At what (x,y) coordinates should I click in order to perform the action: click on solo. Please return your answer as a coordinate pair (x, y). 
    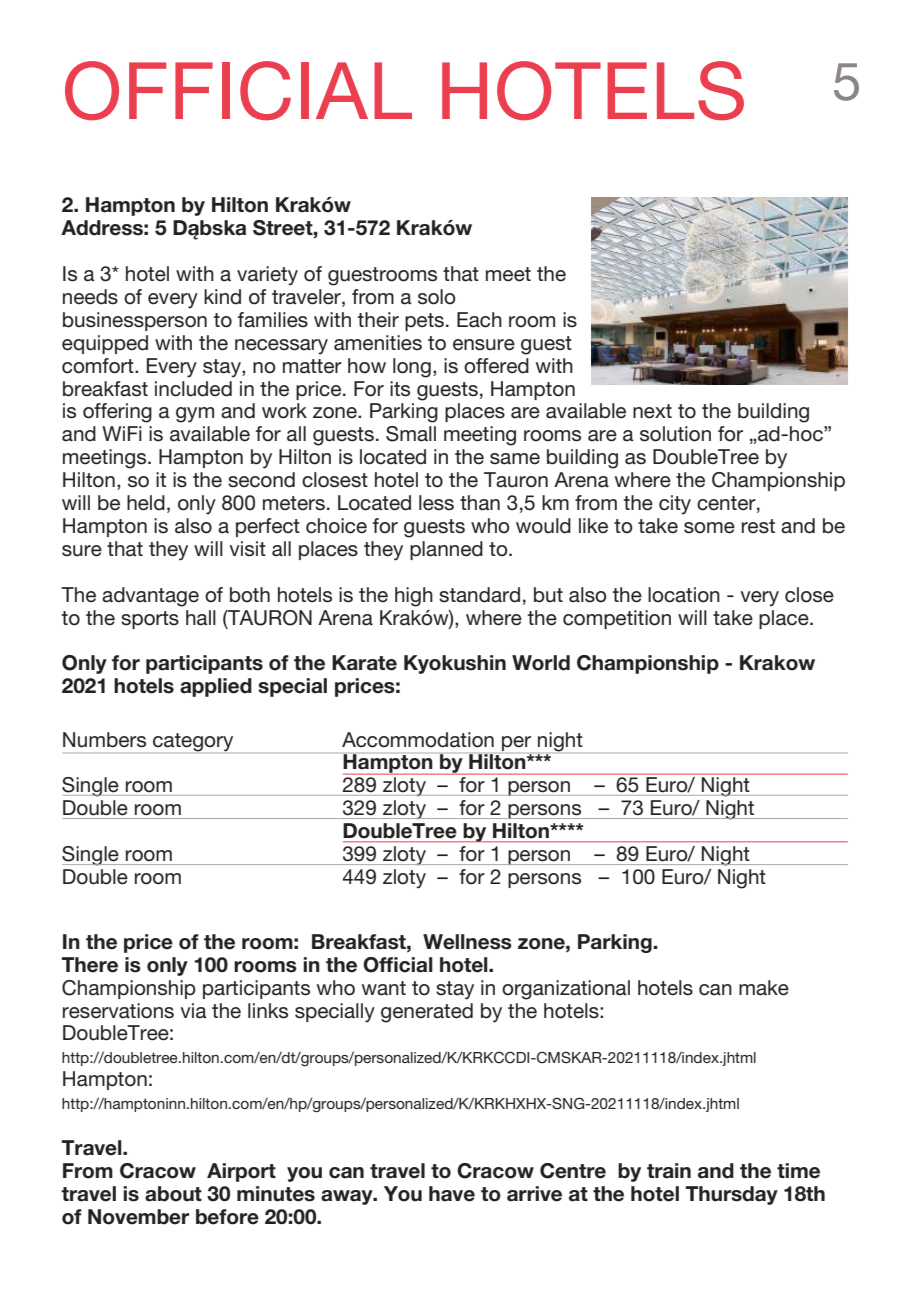
    Looking at the image, I should click on (437, 297).
